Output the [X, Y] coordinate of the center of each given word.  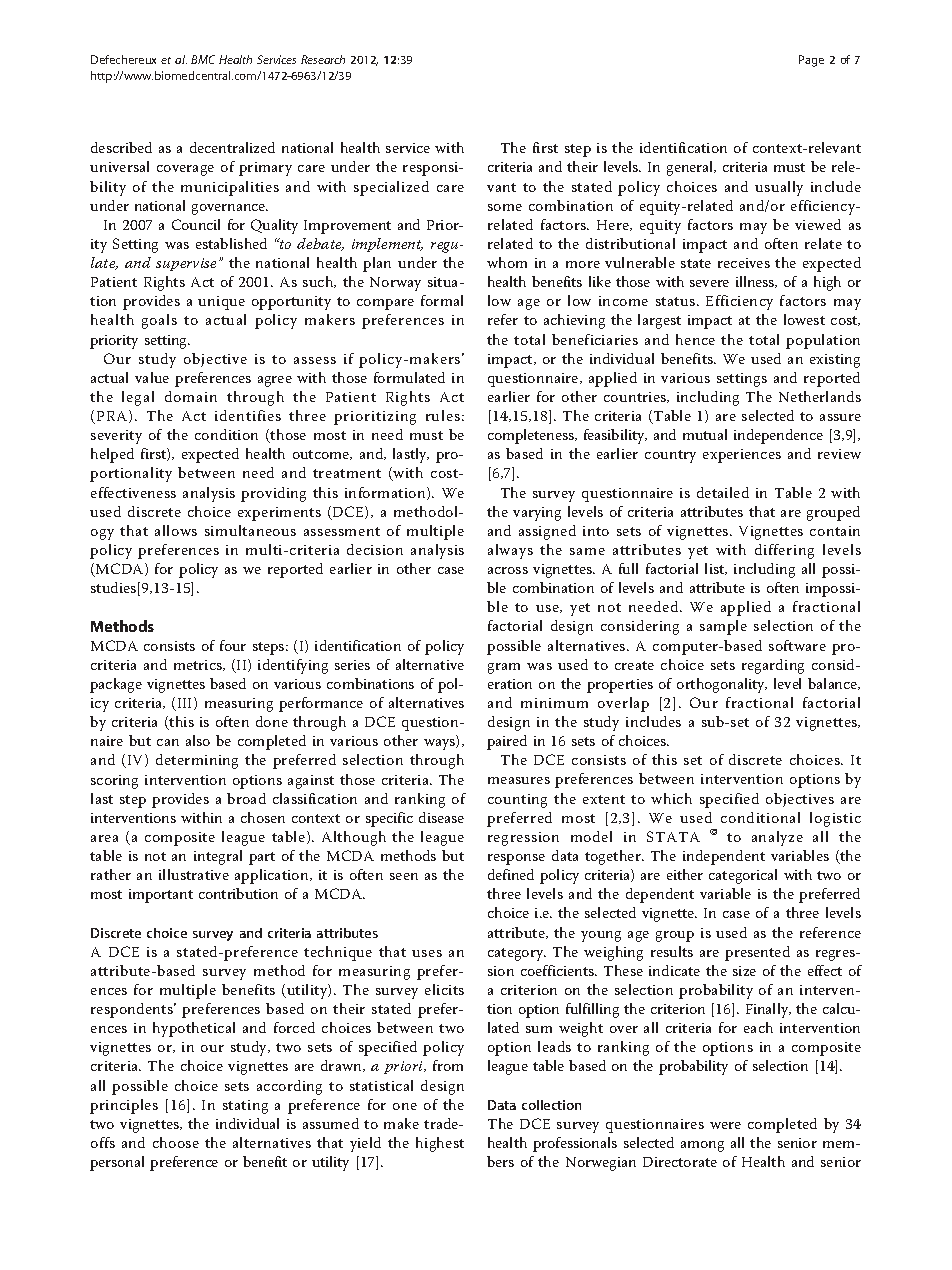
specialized [391, 188]
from [448, 1065]
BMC [203, 59]
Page [811, 61]
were [725, 1125]
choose [176, 1142]
